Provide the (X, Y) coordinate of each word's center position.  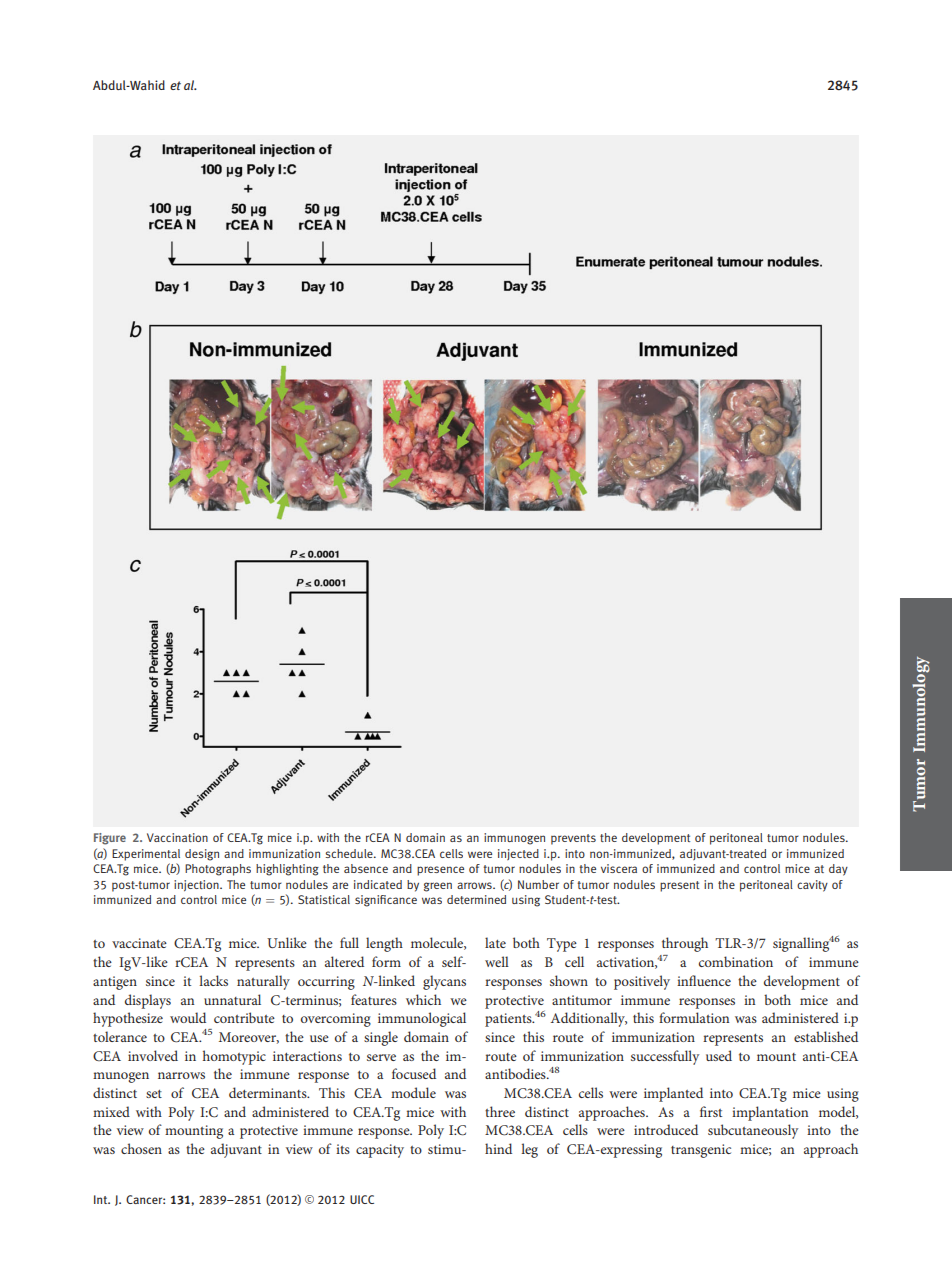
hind (498, 1148)
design (202, 855)
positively (642, 982)
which (423, 999)
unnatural (232, 999)
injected (518, 854)
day (838, 870)
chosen (141, 1148)
